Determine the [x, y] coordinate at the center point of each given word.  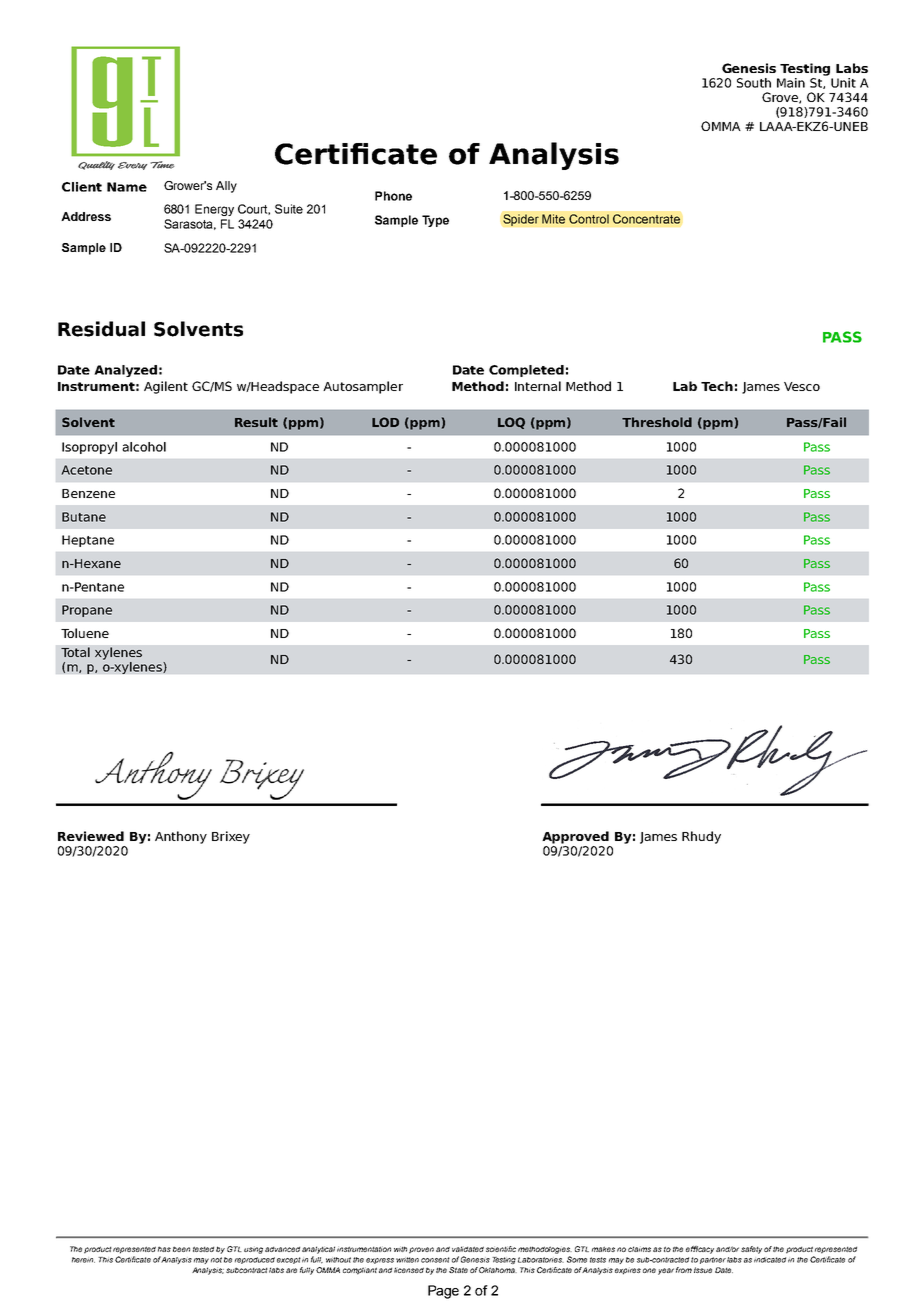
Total [75, 652]
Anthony [181, 837]
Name [127, 187]
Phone [393, 196]
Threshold [657, 422]
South [754, 83]
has [164, 1249]
